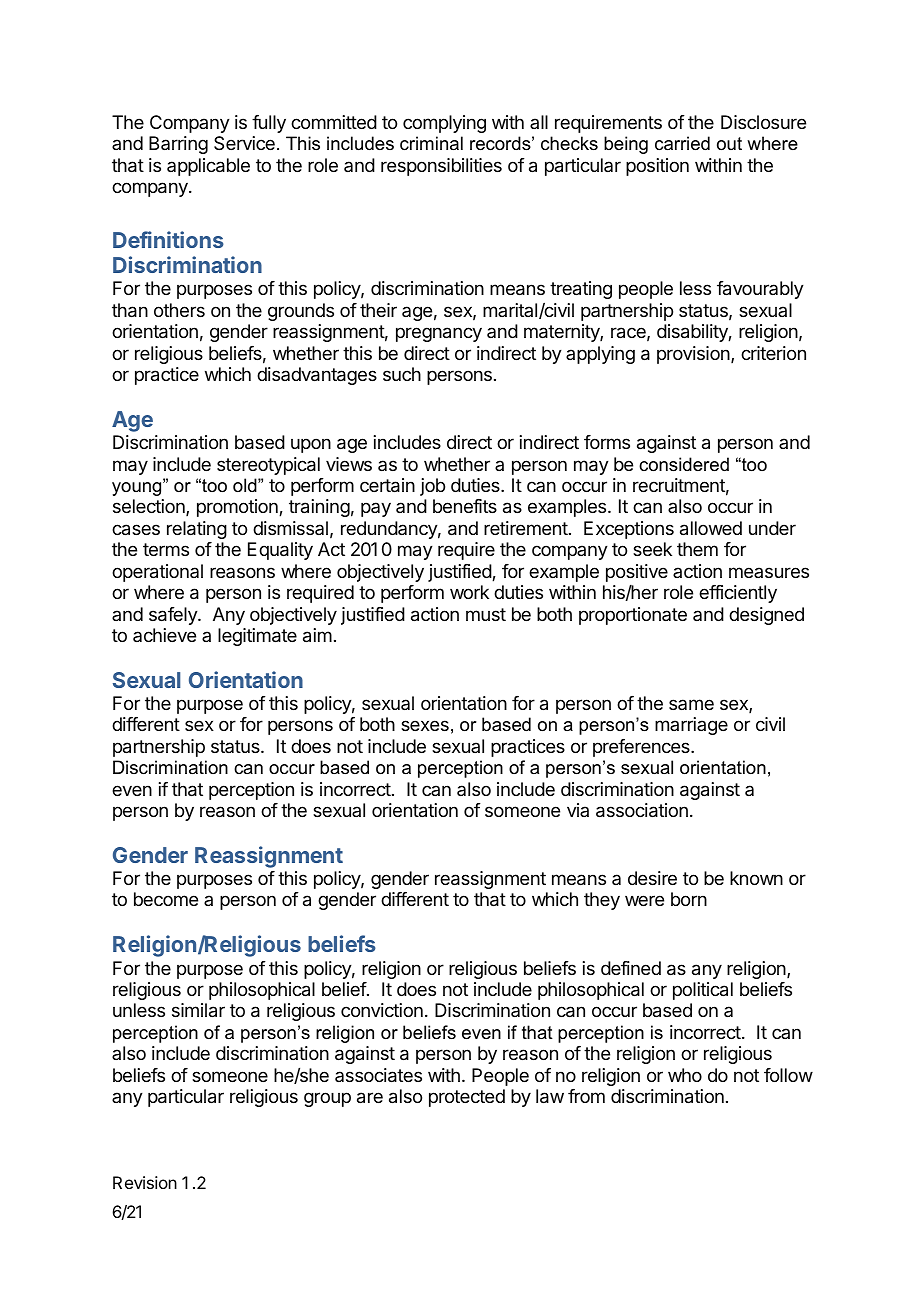 This image has height=1308, width=924. I want to click on applicable, so click(208, 167).
